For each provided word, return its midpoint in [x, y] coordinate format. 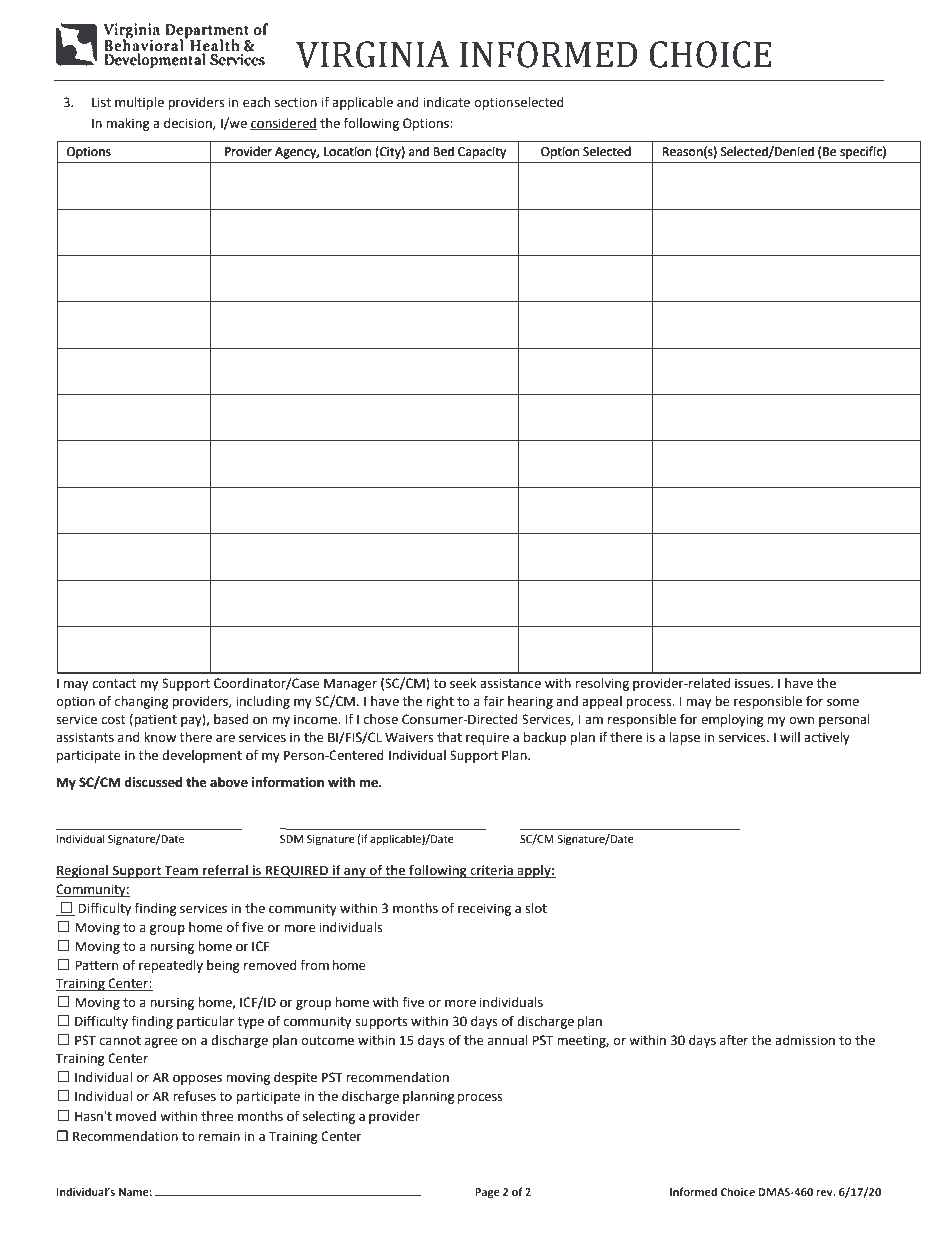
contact [114, 684]
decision [189, 124]
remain [219, 1136]
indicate [446, 102]
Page [487, 1193]
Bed [443, 151]
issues [753, 683]
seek [463, 683]
